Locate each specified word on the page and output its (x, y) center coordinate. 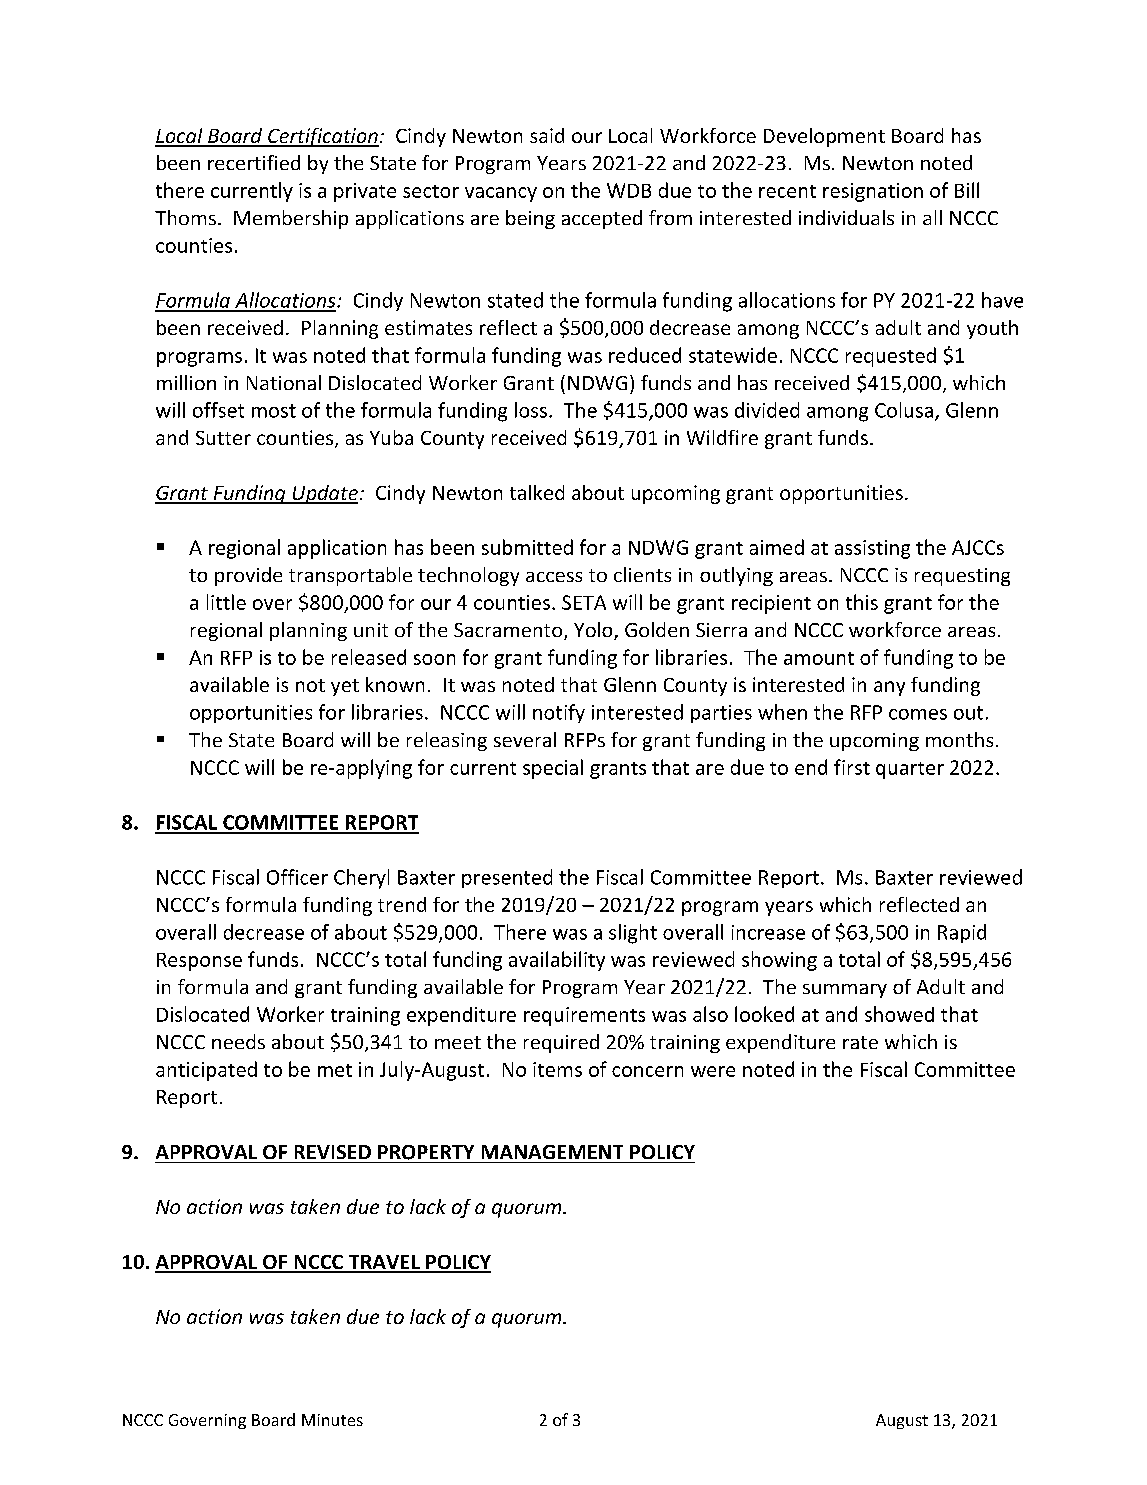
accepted (602, 219)
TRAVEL (384, 1263)
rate (860, 1042)
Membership (291, 219)
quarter (910, 770)
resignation (873, 192)
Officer (297, 877)
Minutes (332, 1420)
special (553, 769)
